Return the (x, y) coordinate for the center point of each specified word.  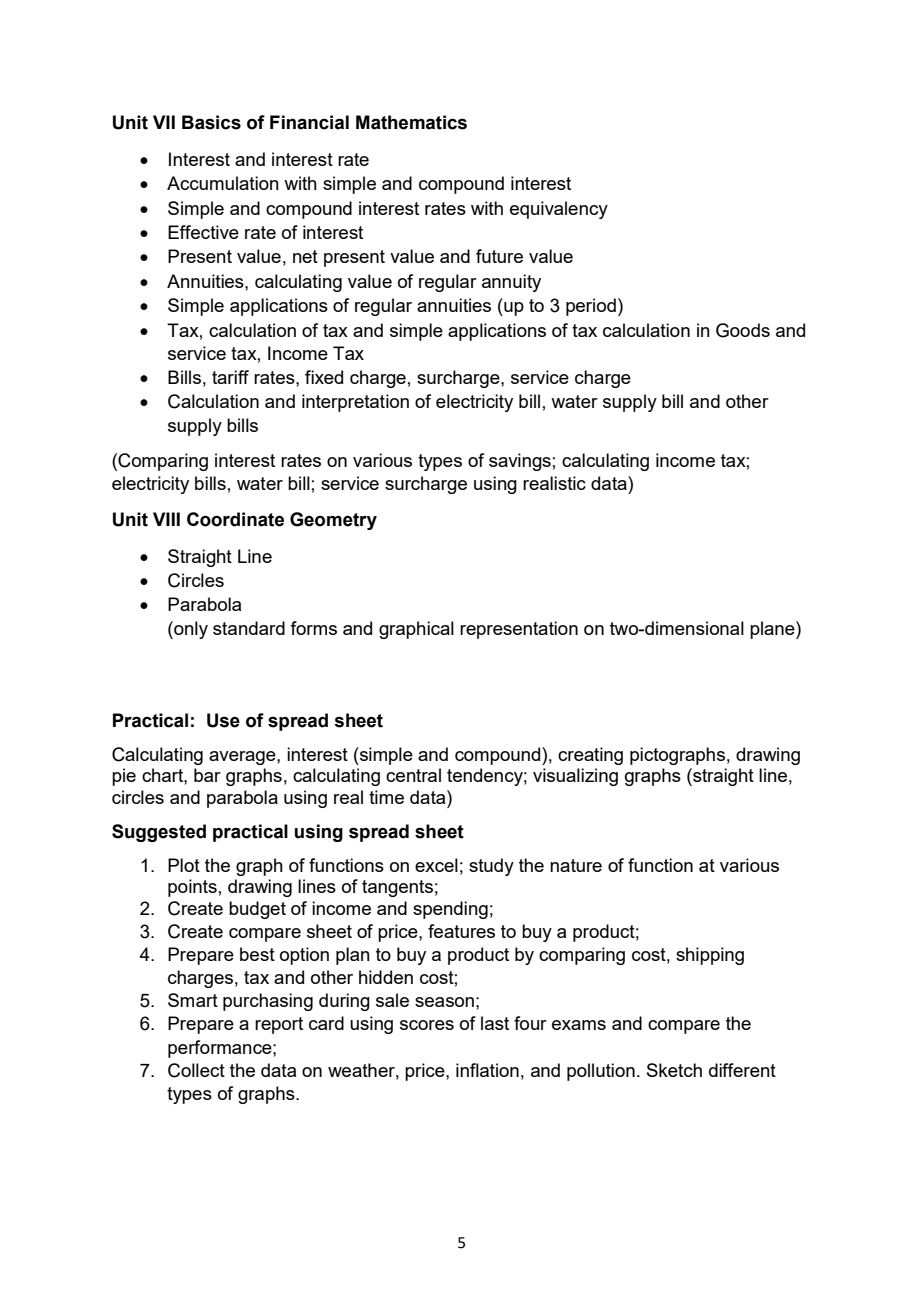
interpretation (355, 403)
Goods (743, 330)
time (386, 797)
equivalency (559, 210)
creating (590, 756)
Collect (196, 1070)
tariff (230, 377)
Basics (211, 122)
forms (313, 628)
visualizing (575, 777)
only (190, 630)
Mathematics (411, 122)
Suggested (159, 833)
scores (427, 1025)
